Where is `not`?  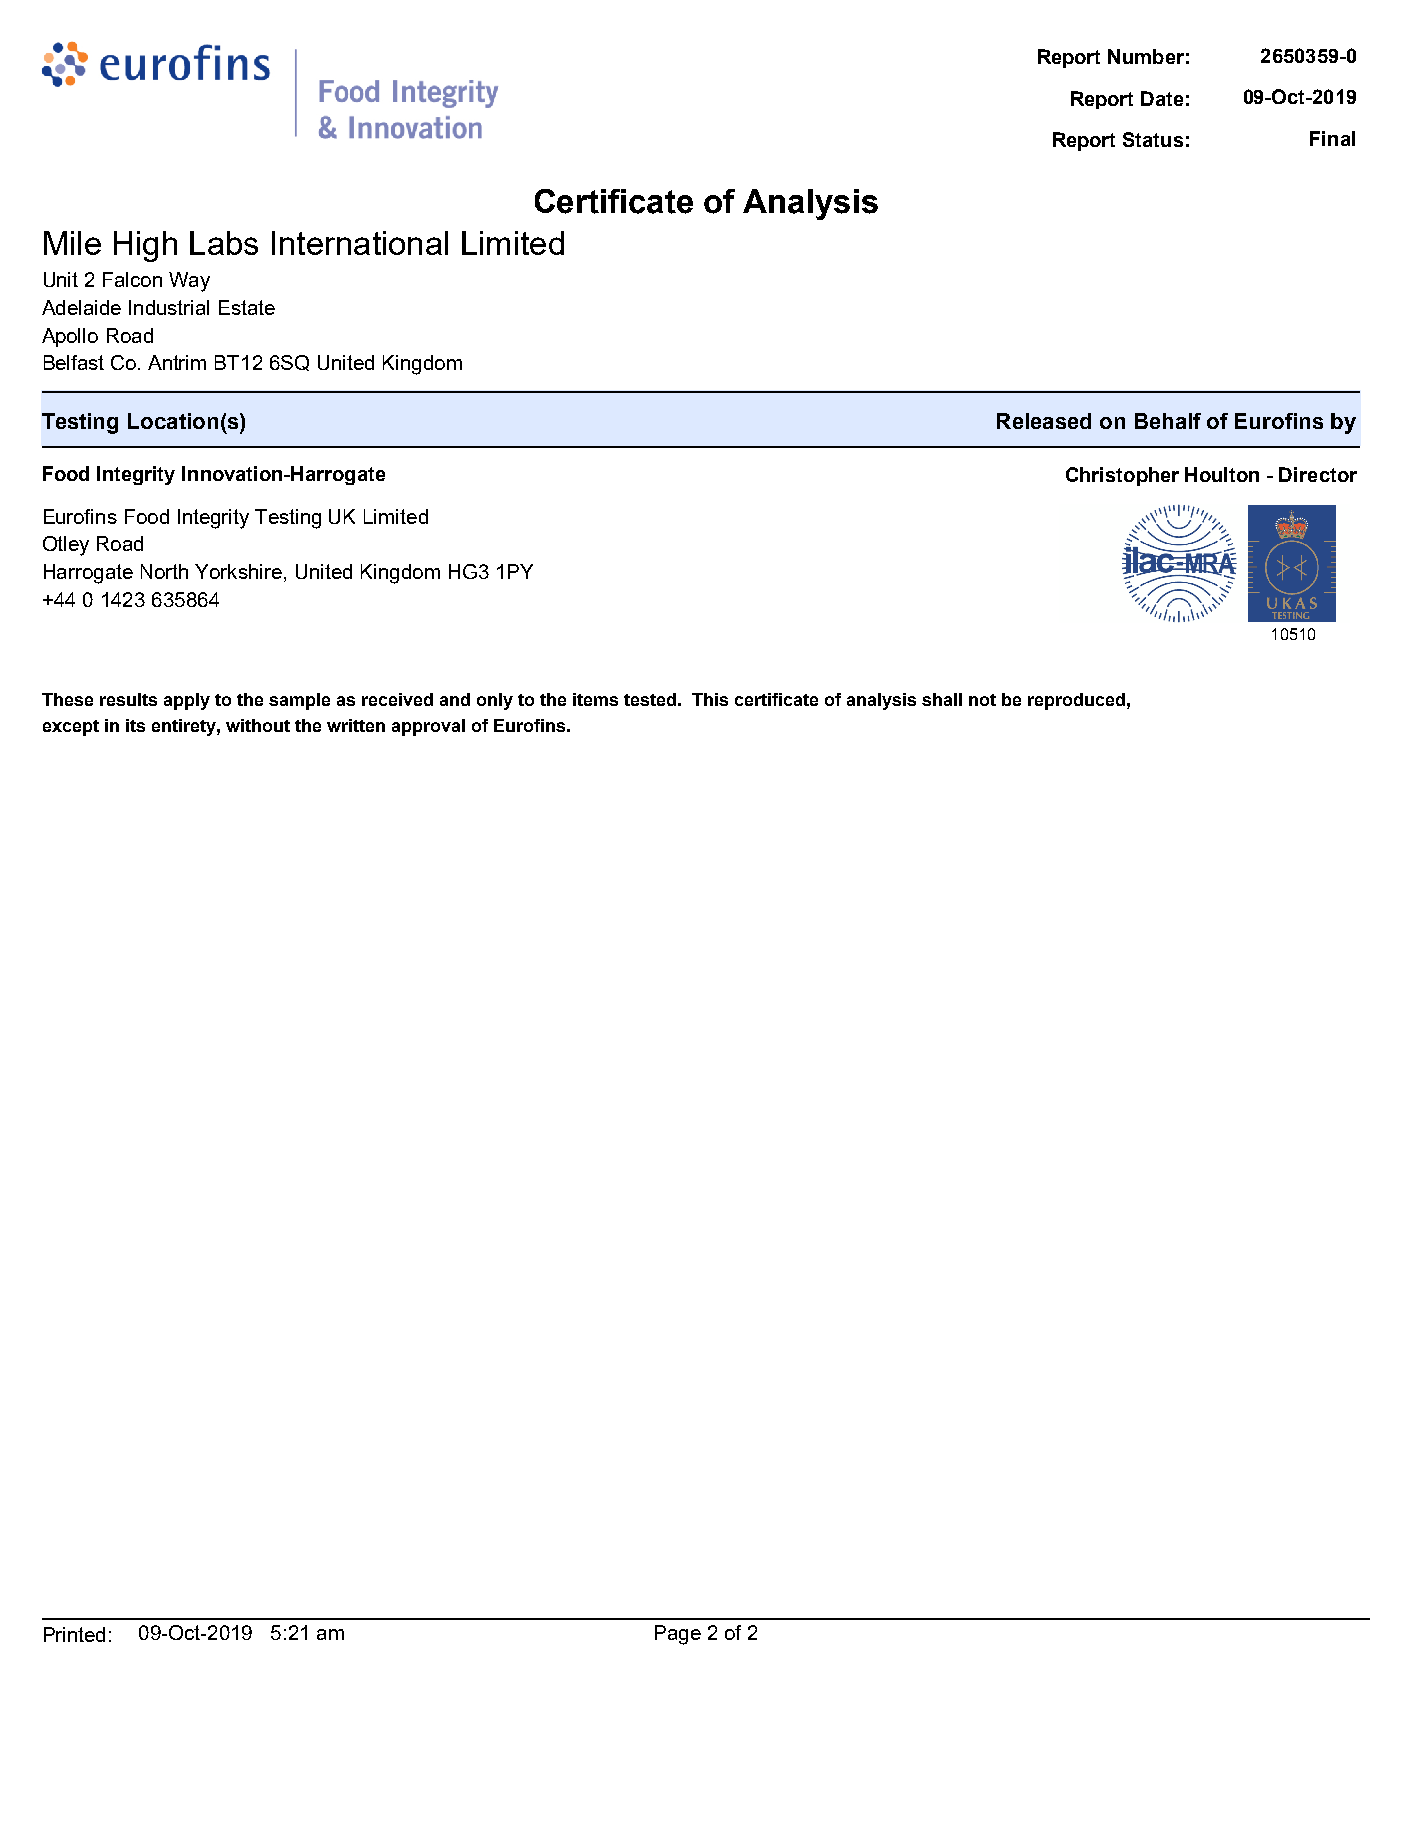
not is located at coordinates (982, 700).
